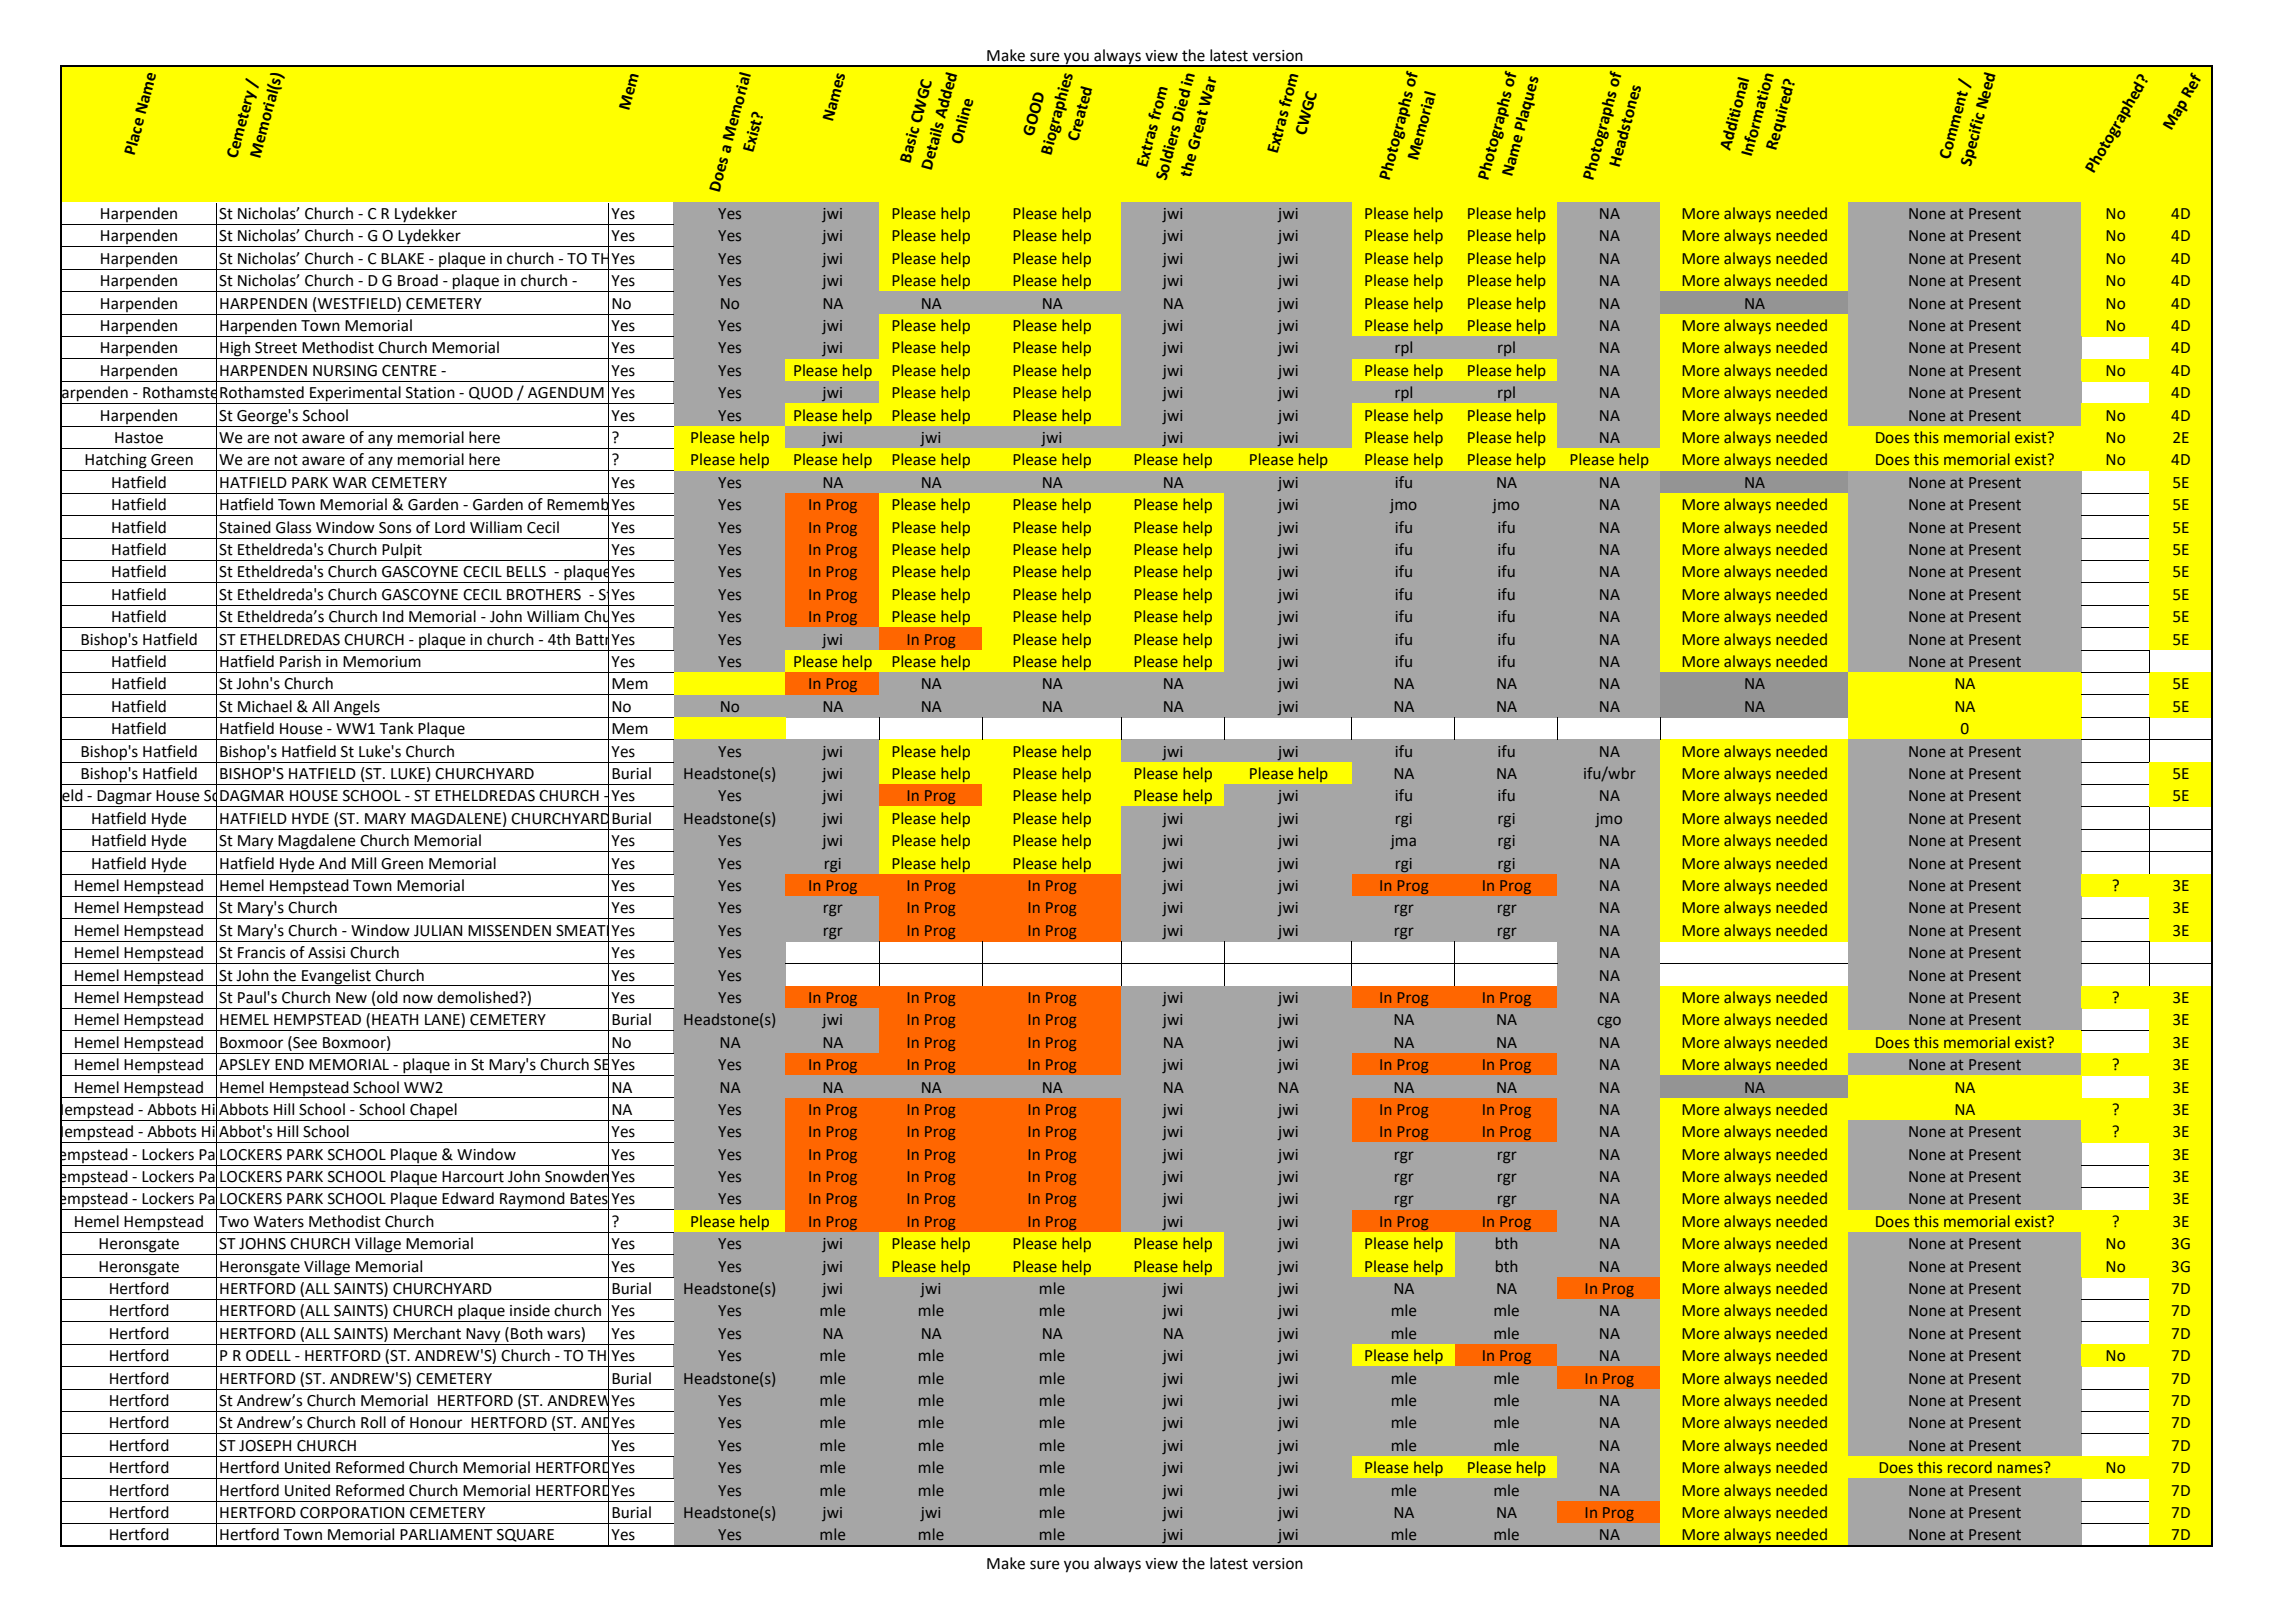 The image size is (2292, 1620). What do you see at coordinates (525, 1535) in the screenshot?
I see `SQUARE` at bounding box center [525, 1535].
